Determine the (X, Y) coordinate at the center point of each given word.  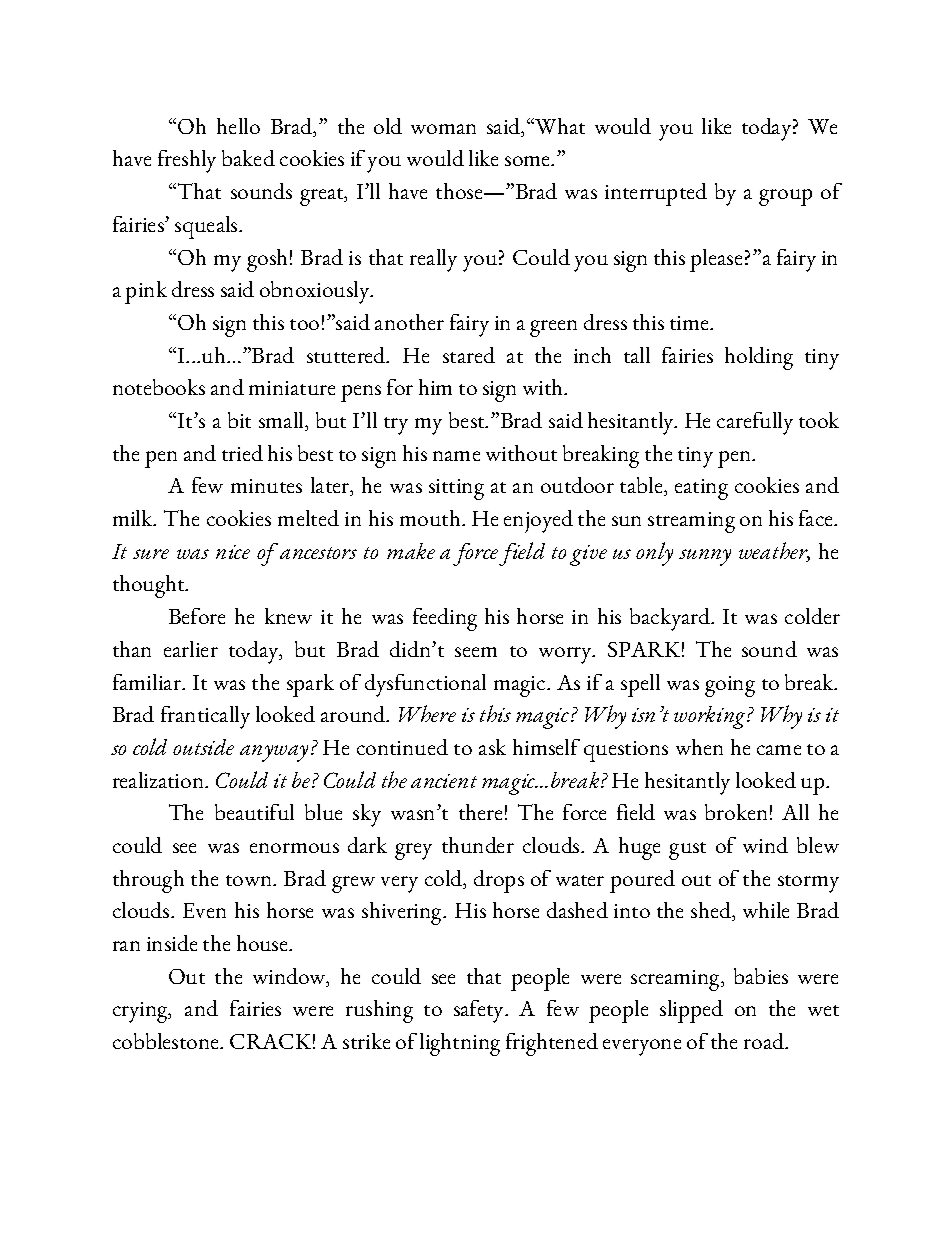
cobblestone (167, 1041)
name (456, 456)
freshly (187, 161)
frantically (205, 717)
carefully (755, 423)
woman (443, 129)
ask (492, 747)
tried (242, 453)
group (785, 197)
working (711, 717)
